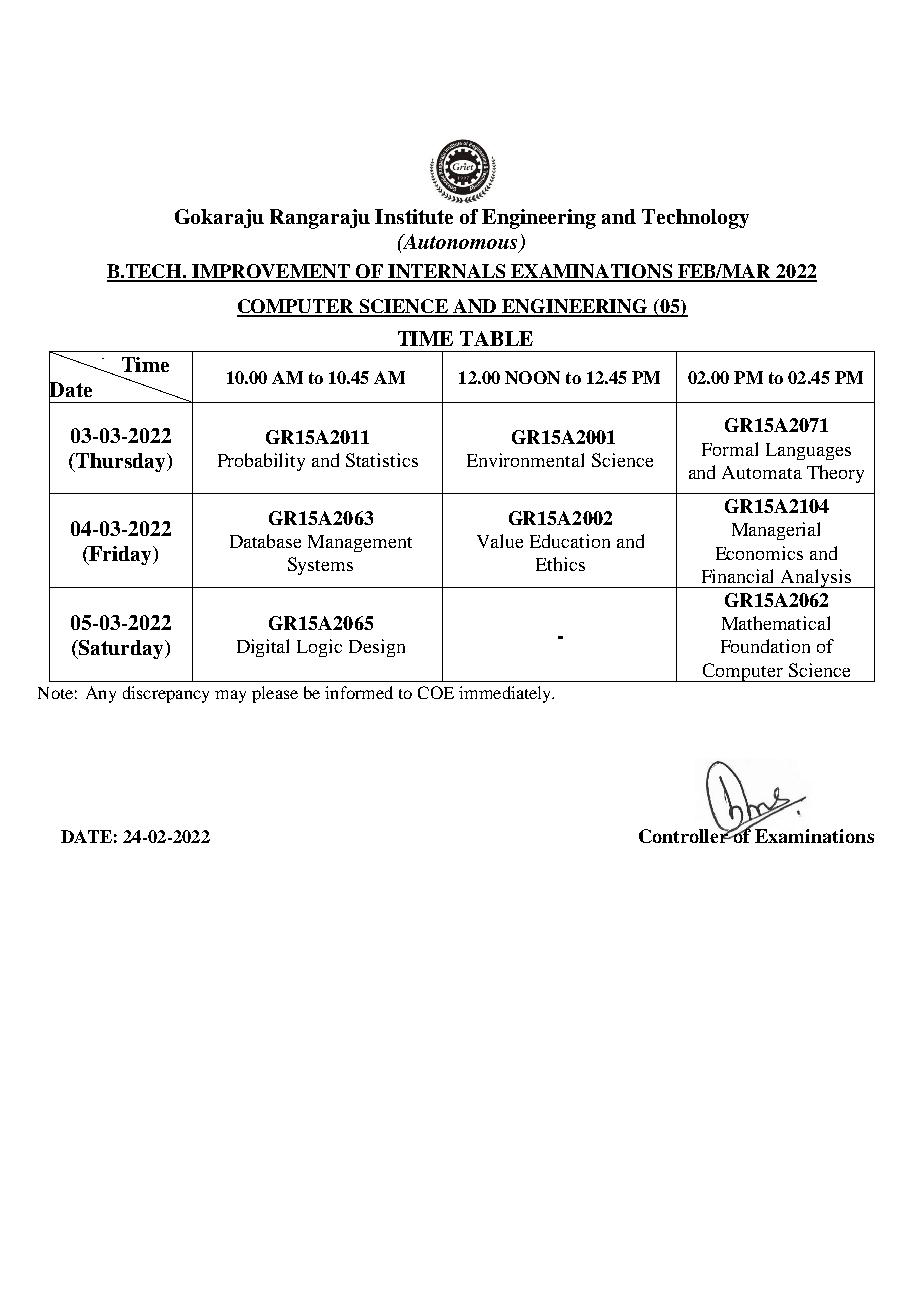 This image has width=924, height=1308. What do you see at coordinates (166, 694) in the image?
I see `discrepancy` at bounding box center [166, 694].
